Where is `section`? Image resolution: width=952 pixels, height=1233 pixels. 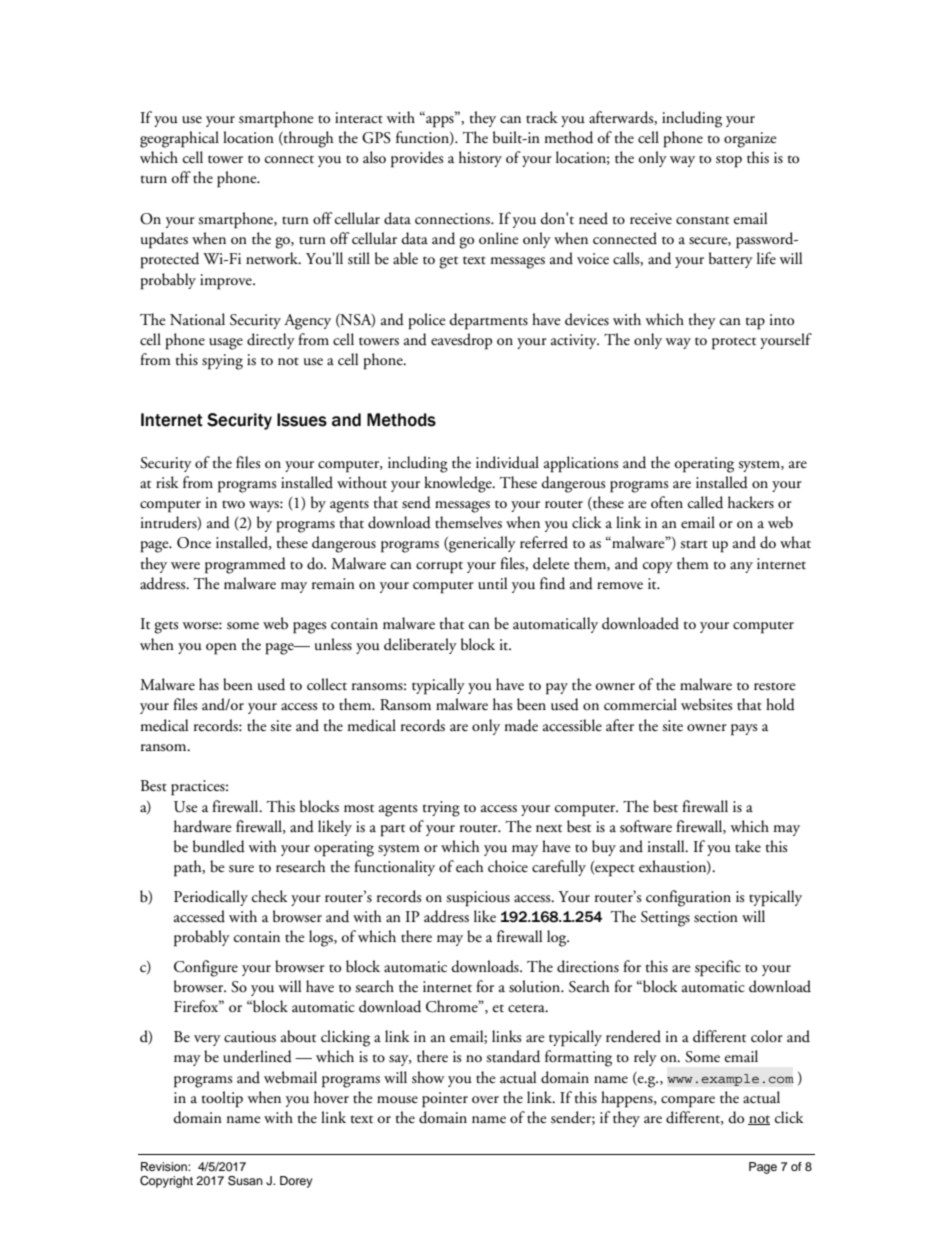
section is located at coordinates (716, 917).
